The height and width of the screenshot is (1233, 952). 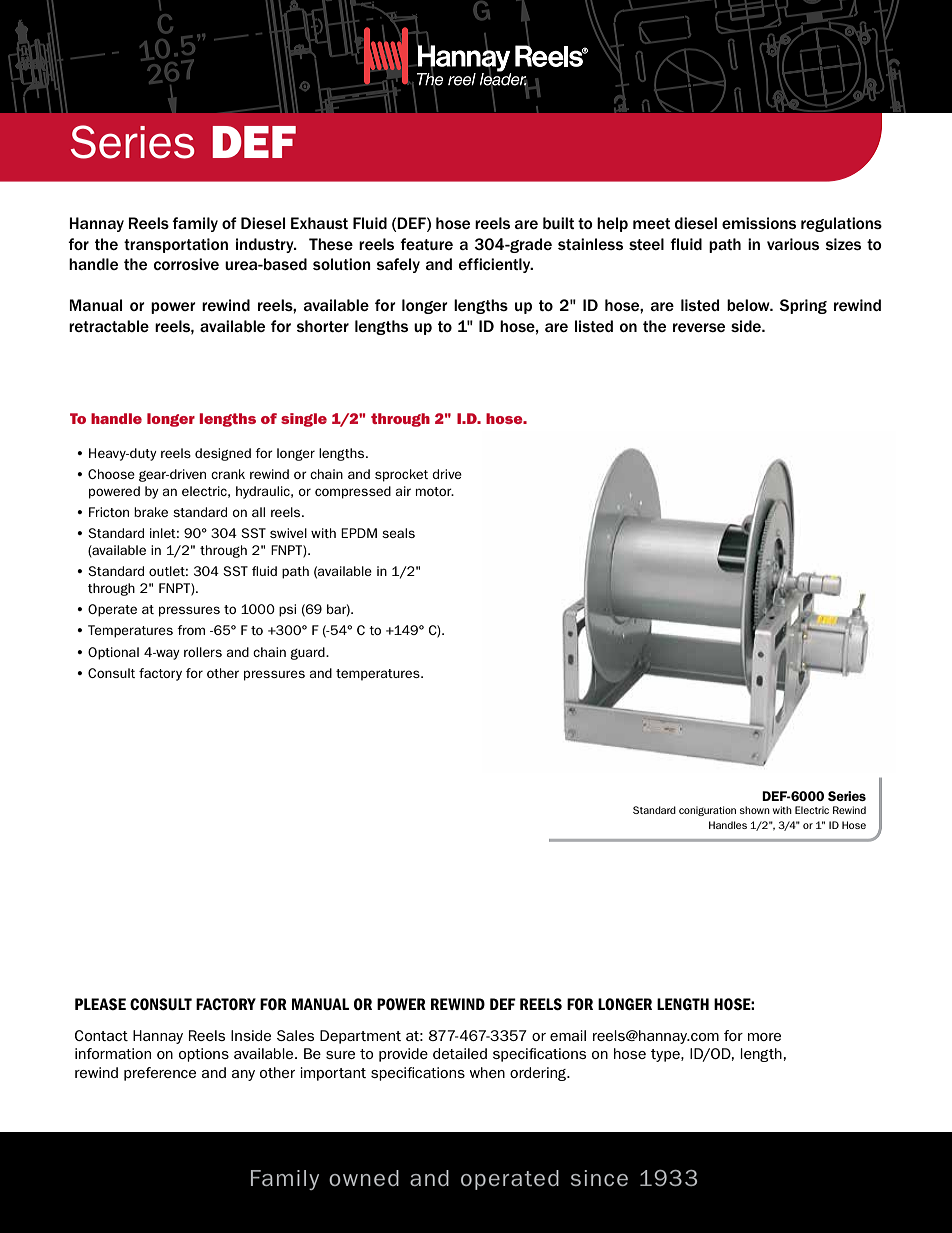 What do you see at coordinates (176, 245) in the screenshot?
I see `transportation` at bounding box center [176, 245].
